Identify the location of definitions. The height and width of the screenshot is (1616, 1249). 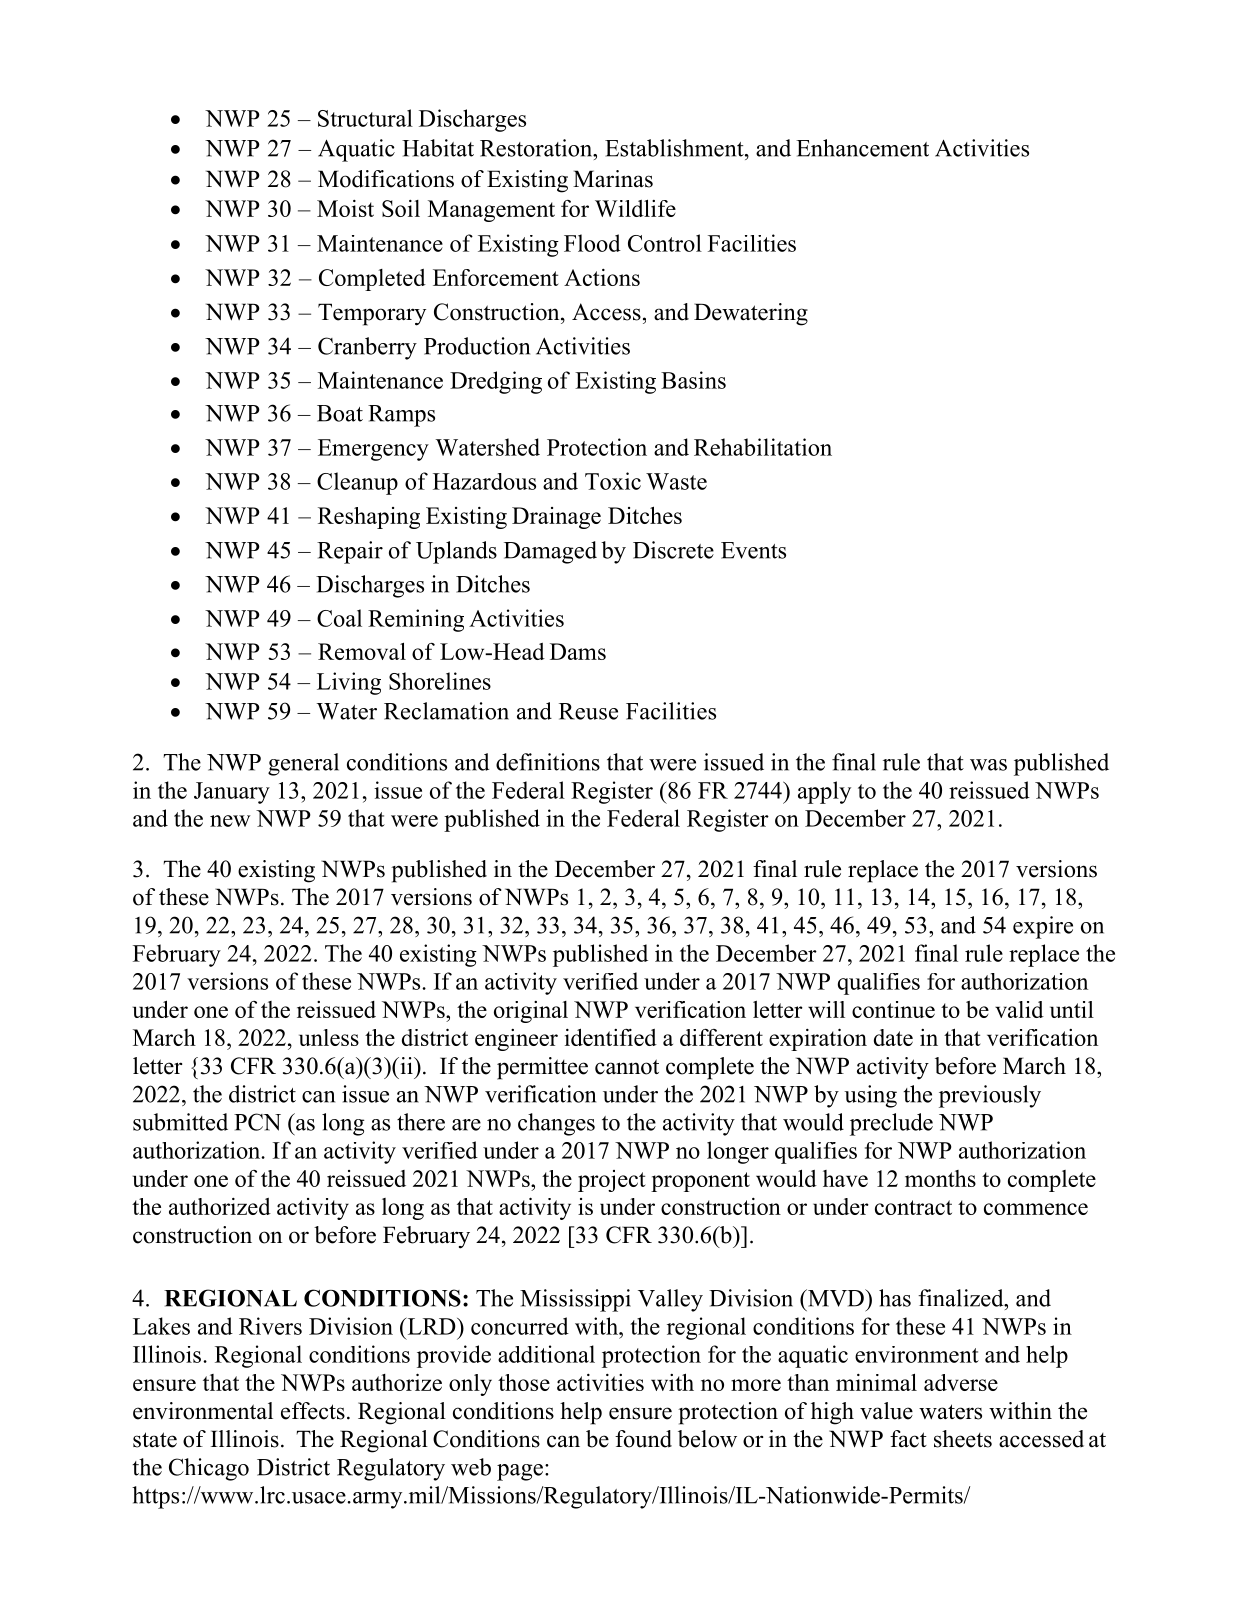
(548, 762).
